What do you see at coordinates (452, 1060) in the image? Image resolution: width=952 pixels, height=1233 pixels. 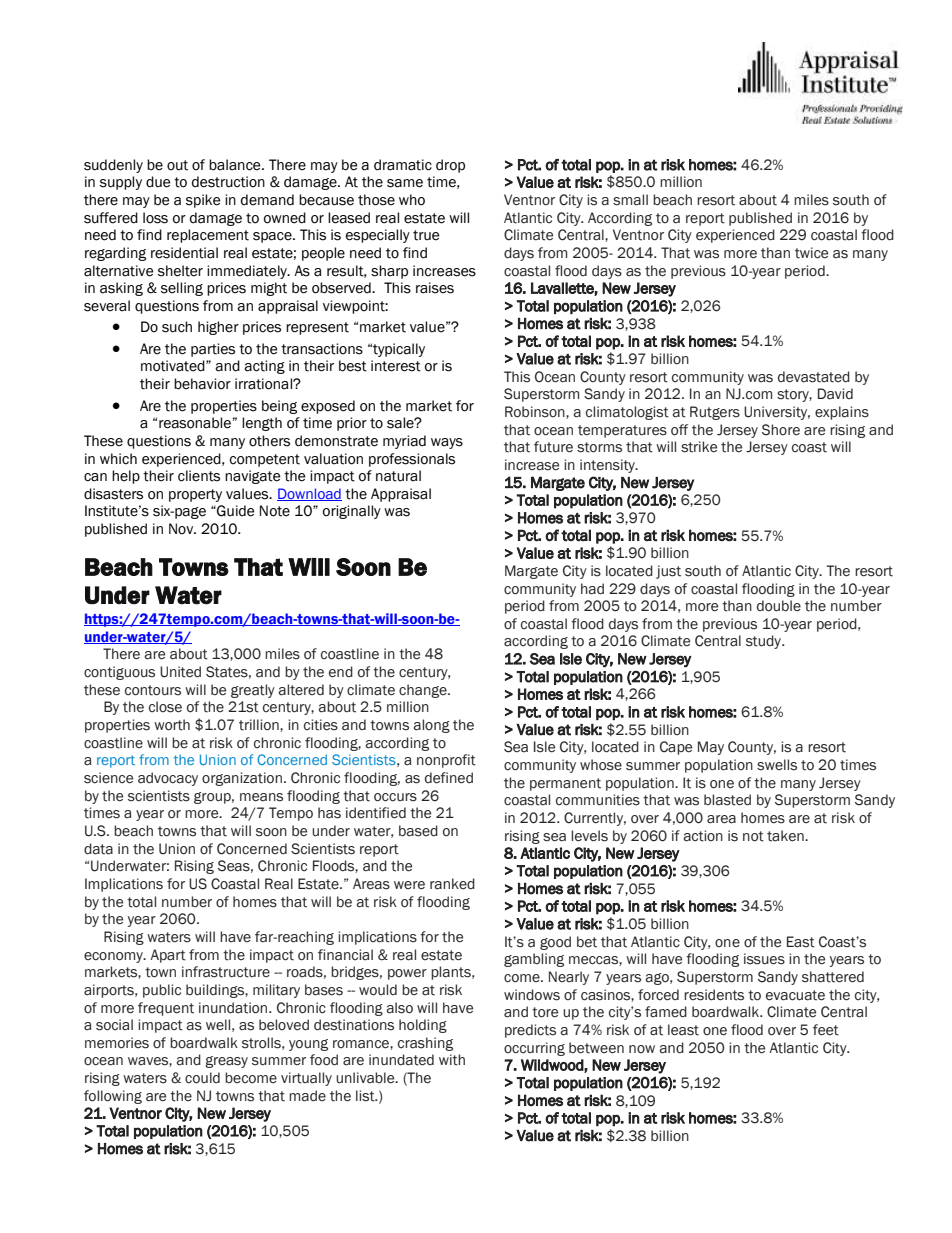 I see `with` at bounding box center [452, 1060].
